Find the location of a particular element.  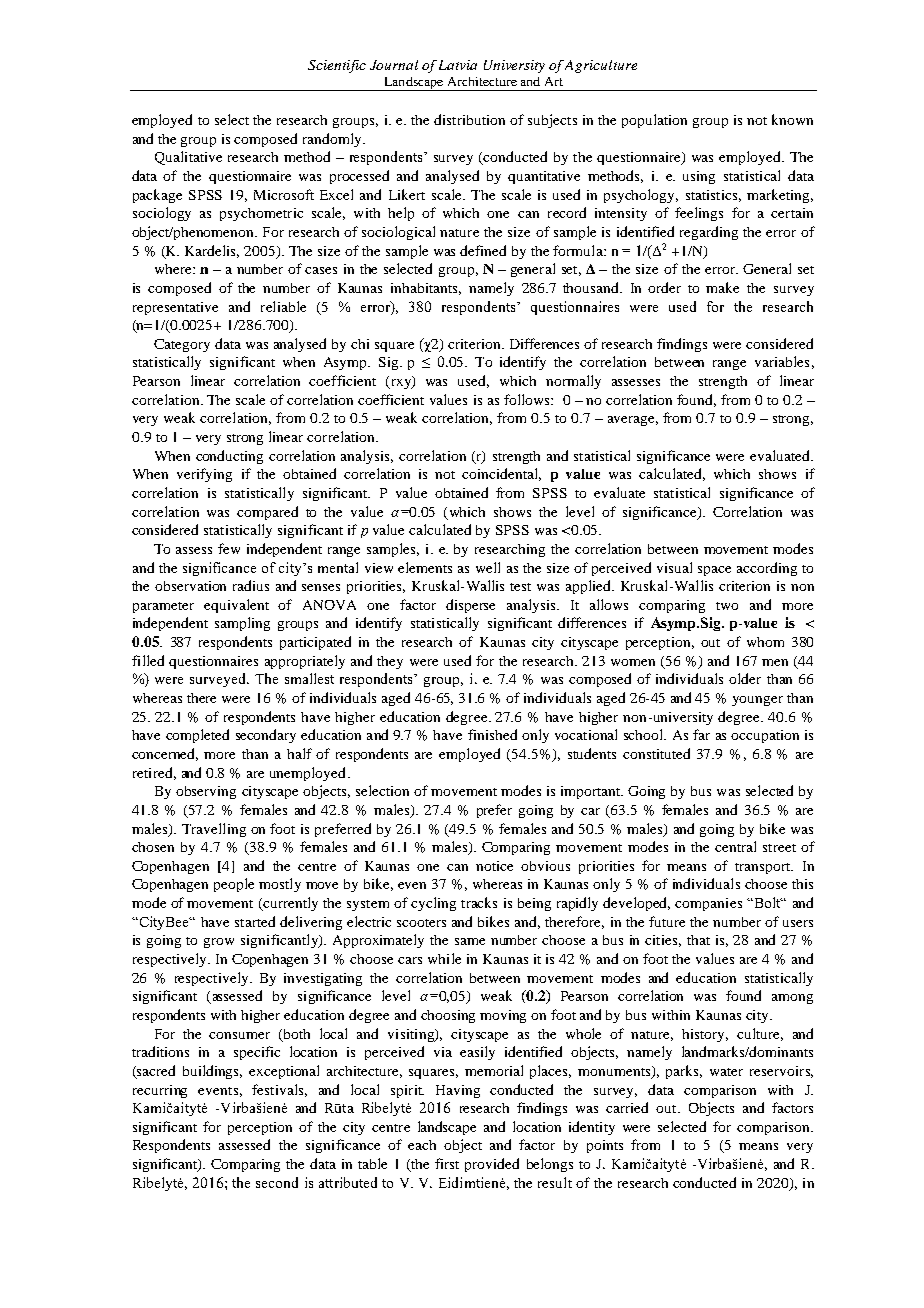

Qualitative is located at coordinates (188, 158).
